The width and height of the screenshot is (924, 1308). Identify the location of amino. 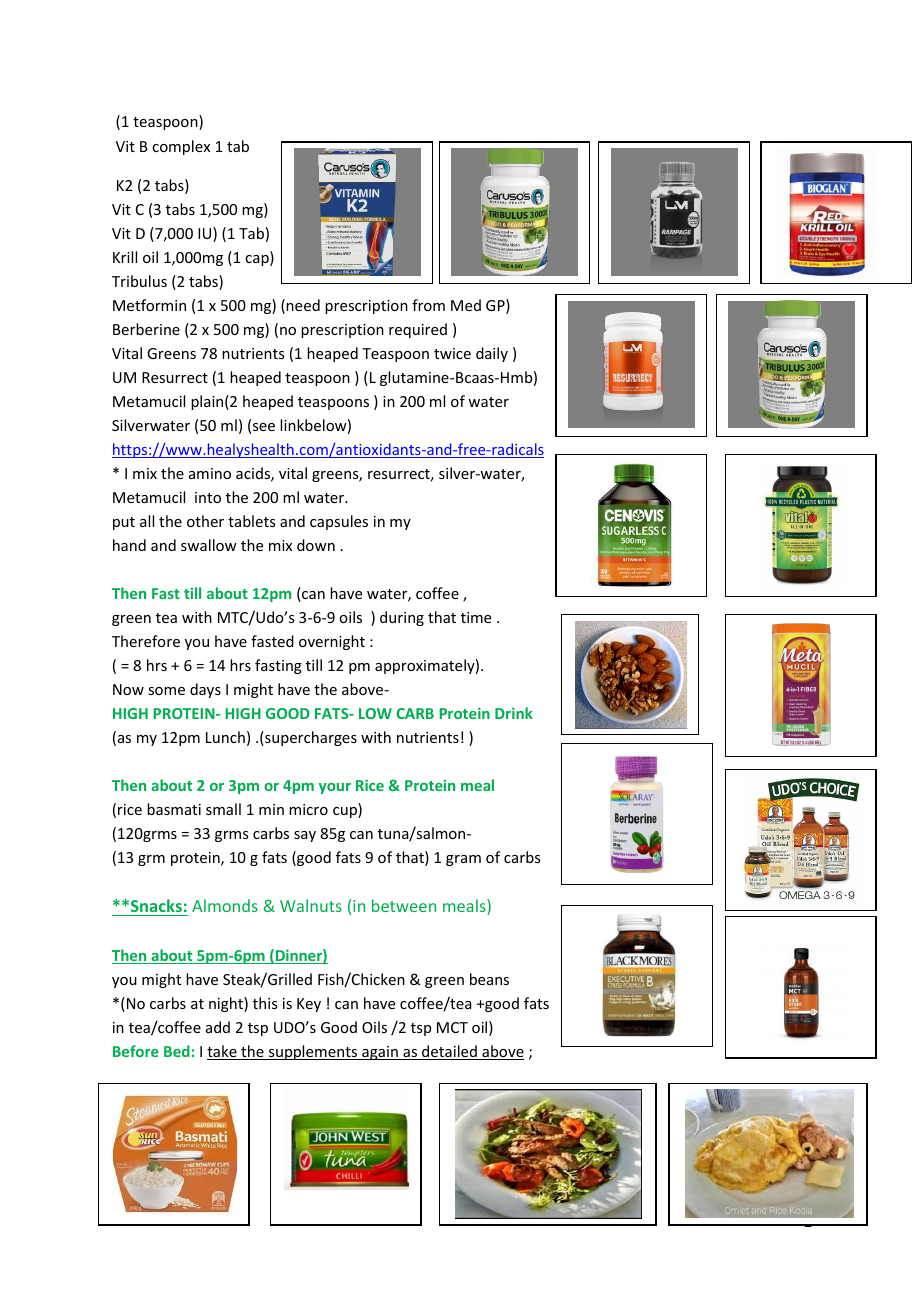
(210, 473).
